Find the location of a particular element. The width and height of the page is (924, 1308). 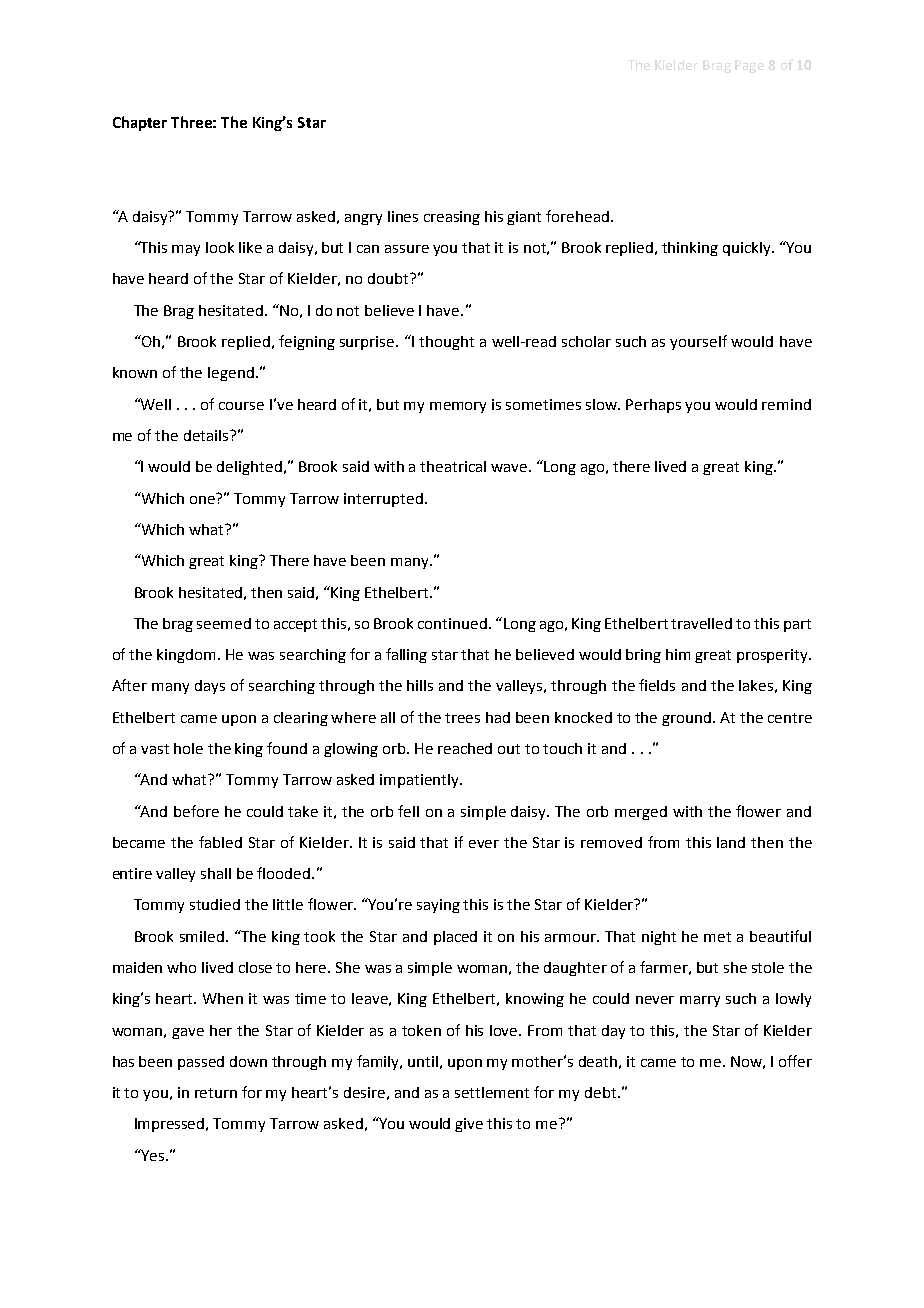

memory is located at coordinates (458, 407).
